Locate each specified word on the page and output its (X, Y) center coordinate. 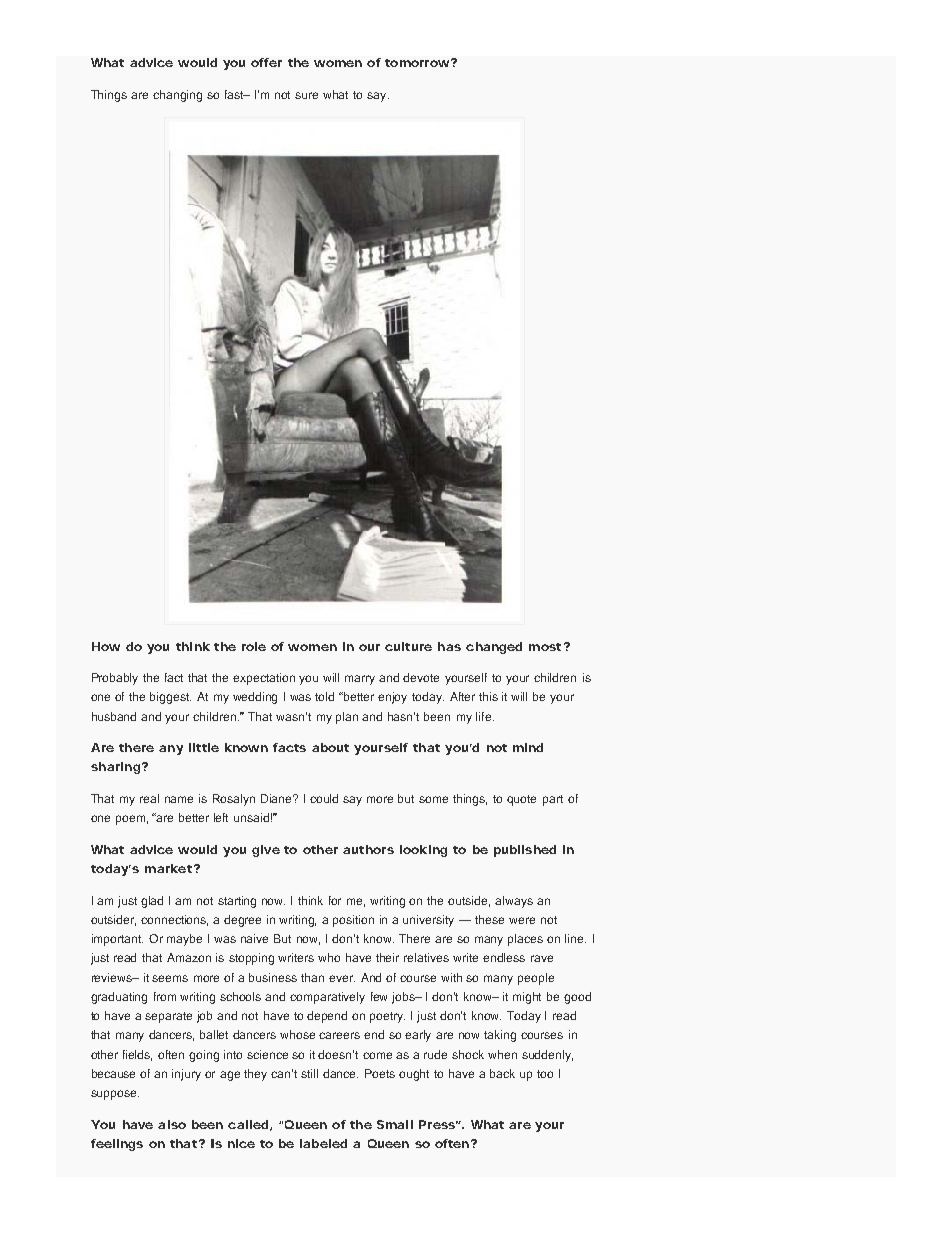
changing (177, 96)
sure (306, 95)
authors (368, 849)
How (106, 646)
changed (494, 648)
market (168, 868)
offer (266, 62)
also (172, 1124)
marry (360, 680)
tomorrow (417, 63)
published (525, 851)
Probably (115, 679)
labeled (323, 1143)
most (545, 647)
